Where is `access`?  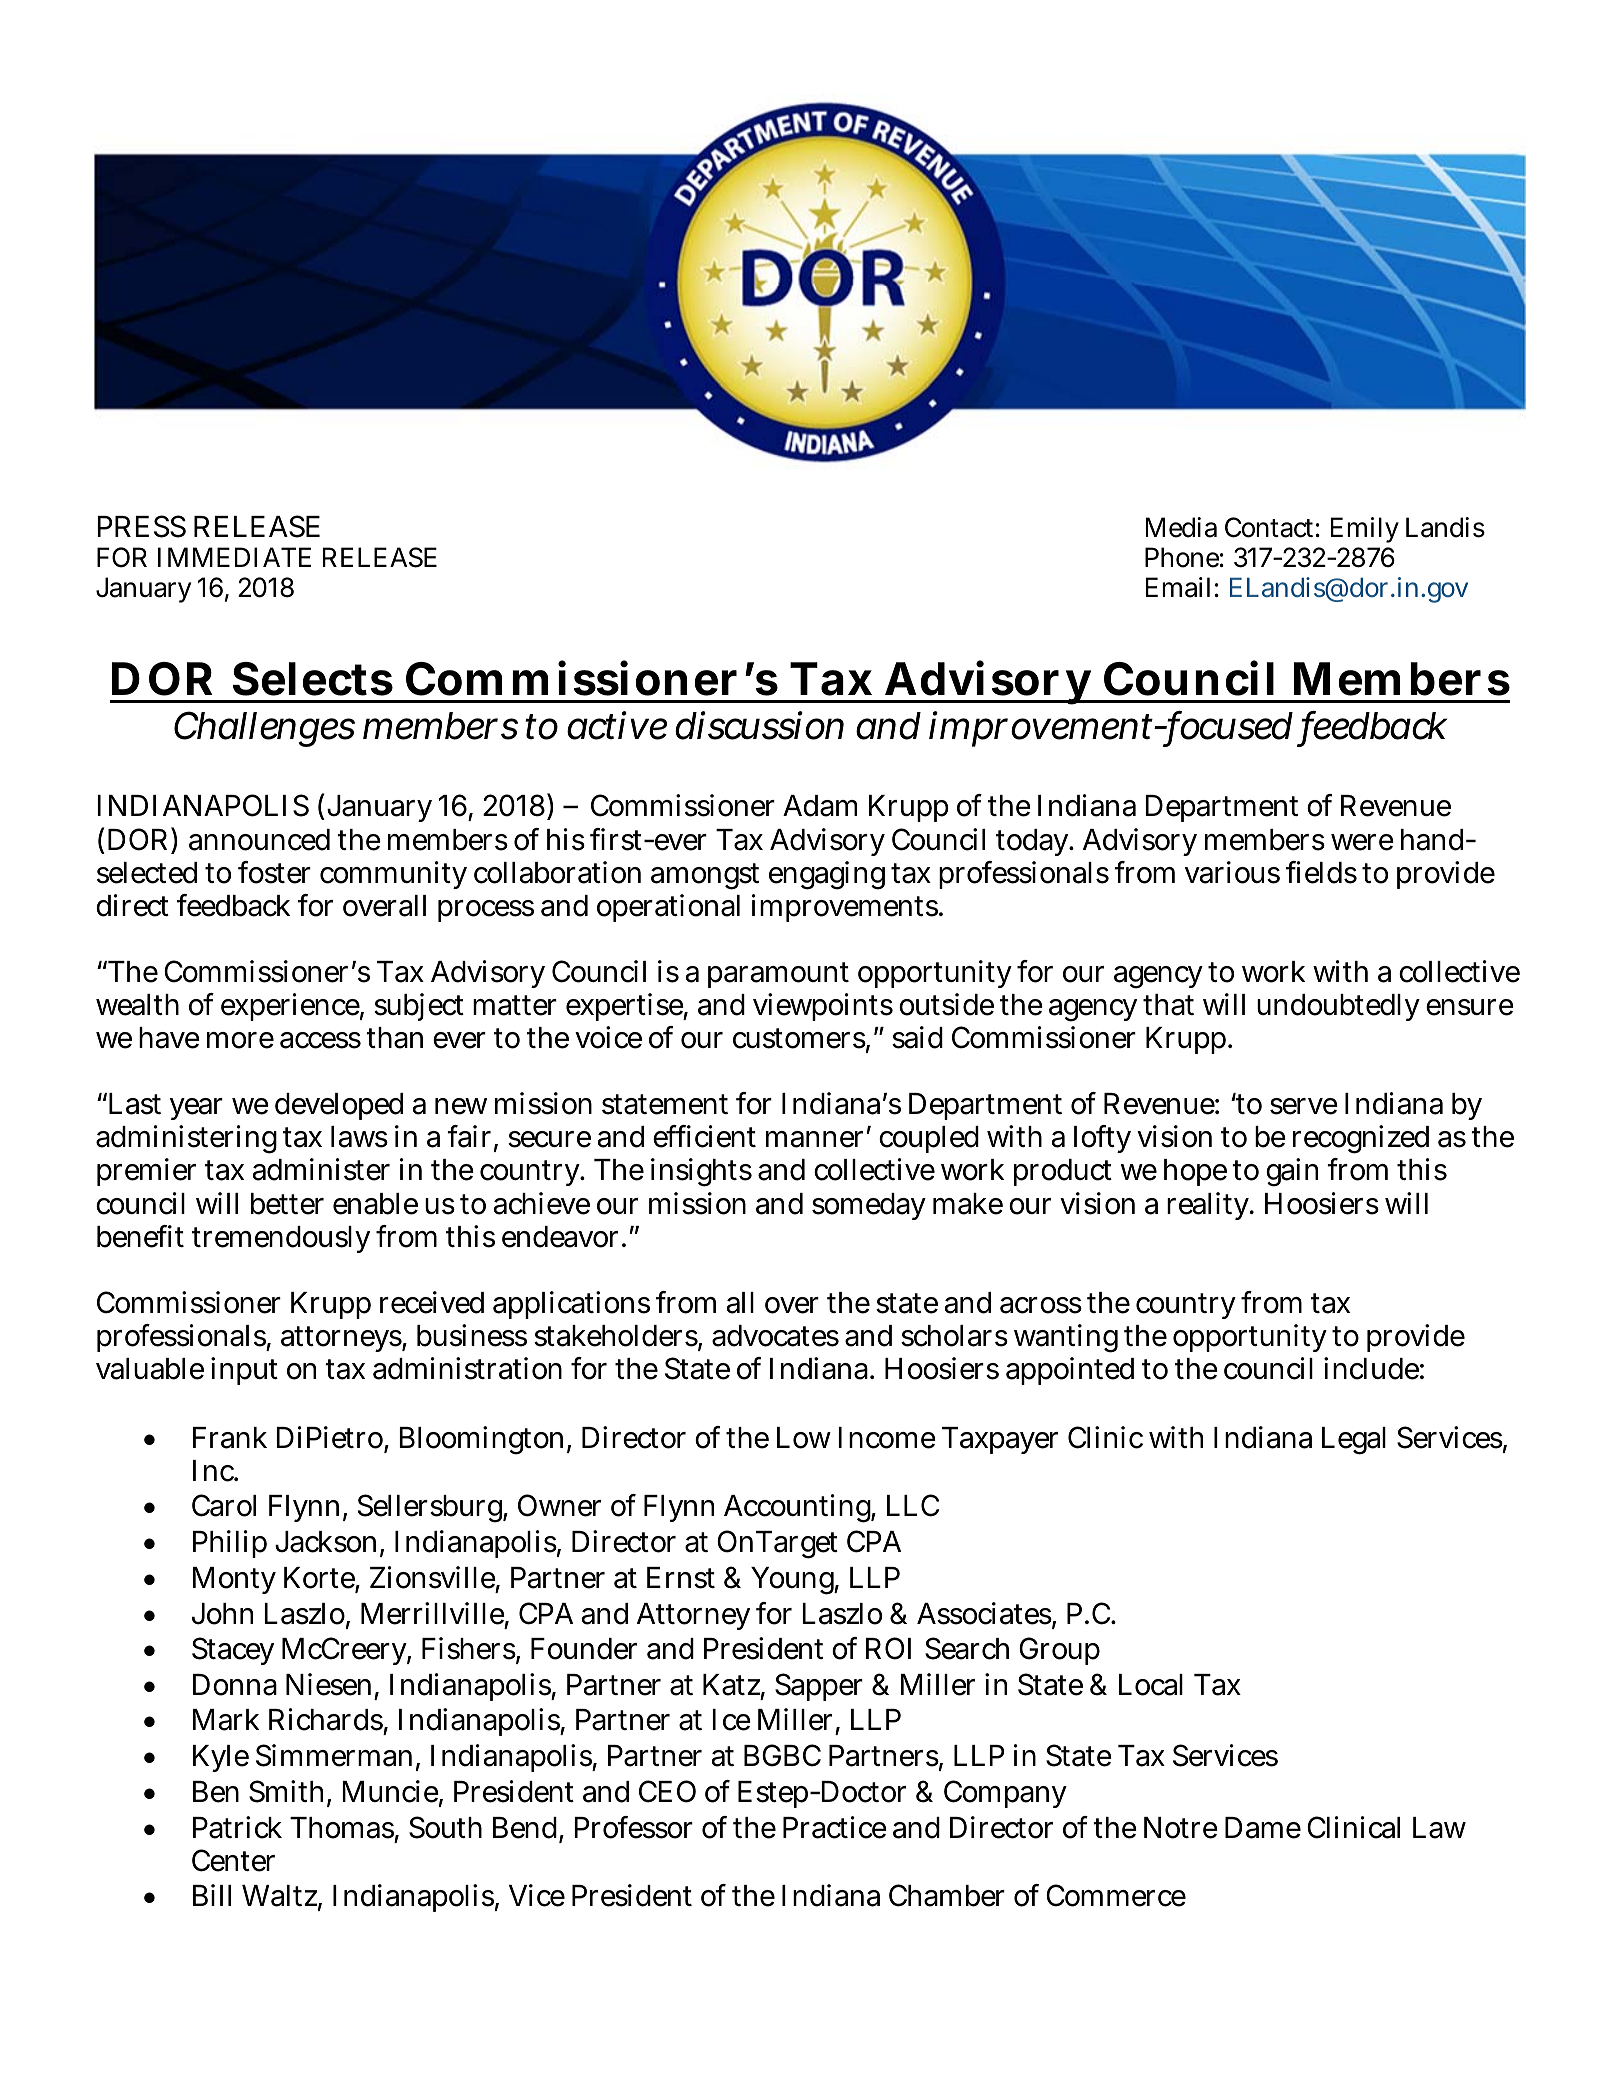
access is located at coordinates (320, 1040).
